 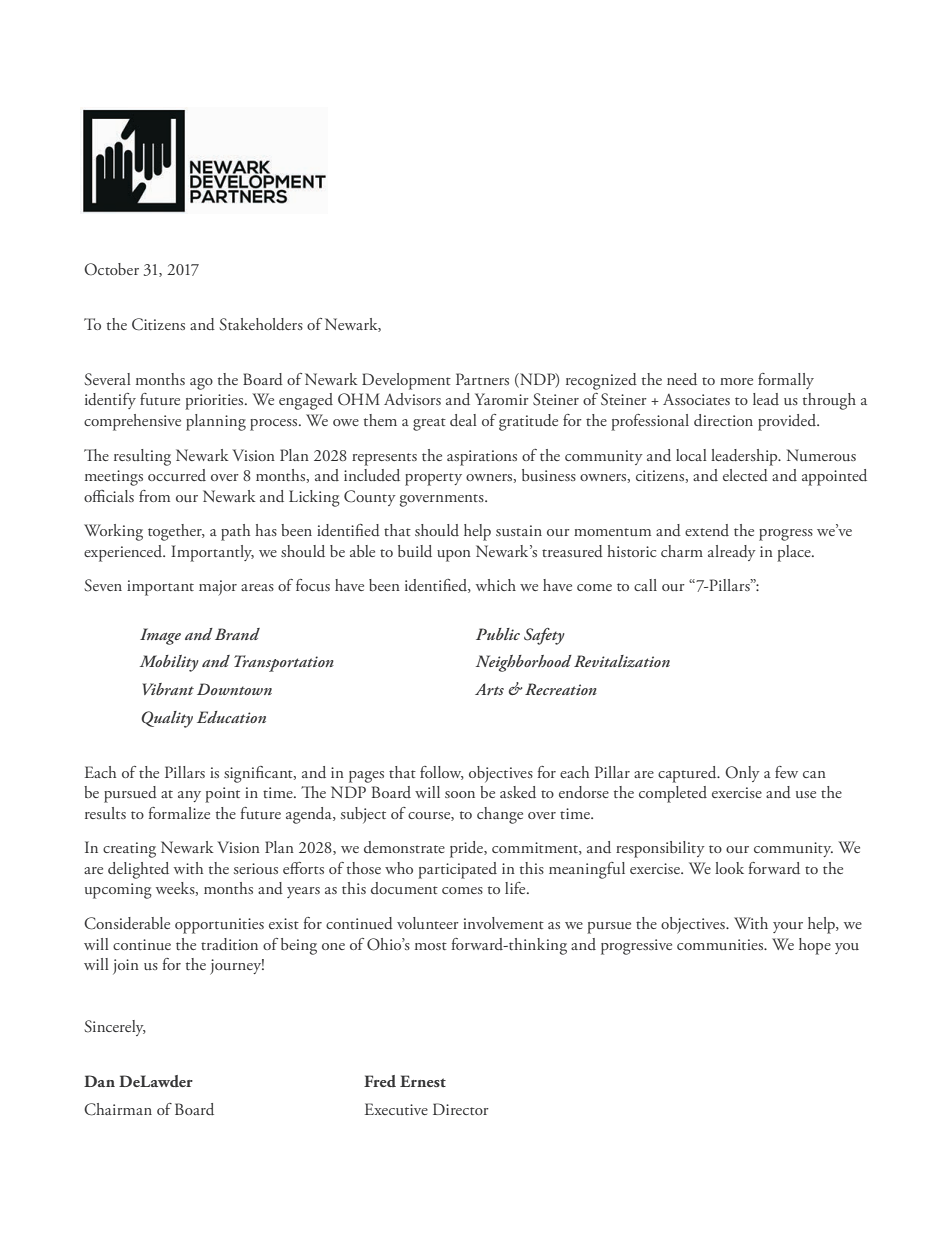 What do you see at coordinates (736, 381) in the page?
I see `more` at bounding box center [736, 381].
